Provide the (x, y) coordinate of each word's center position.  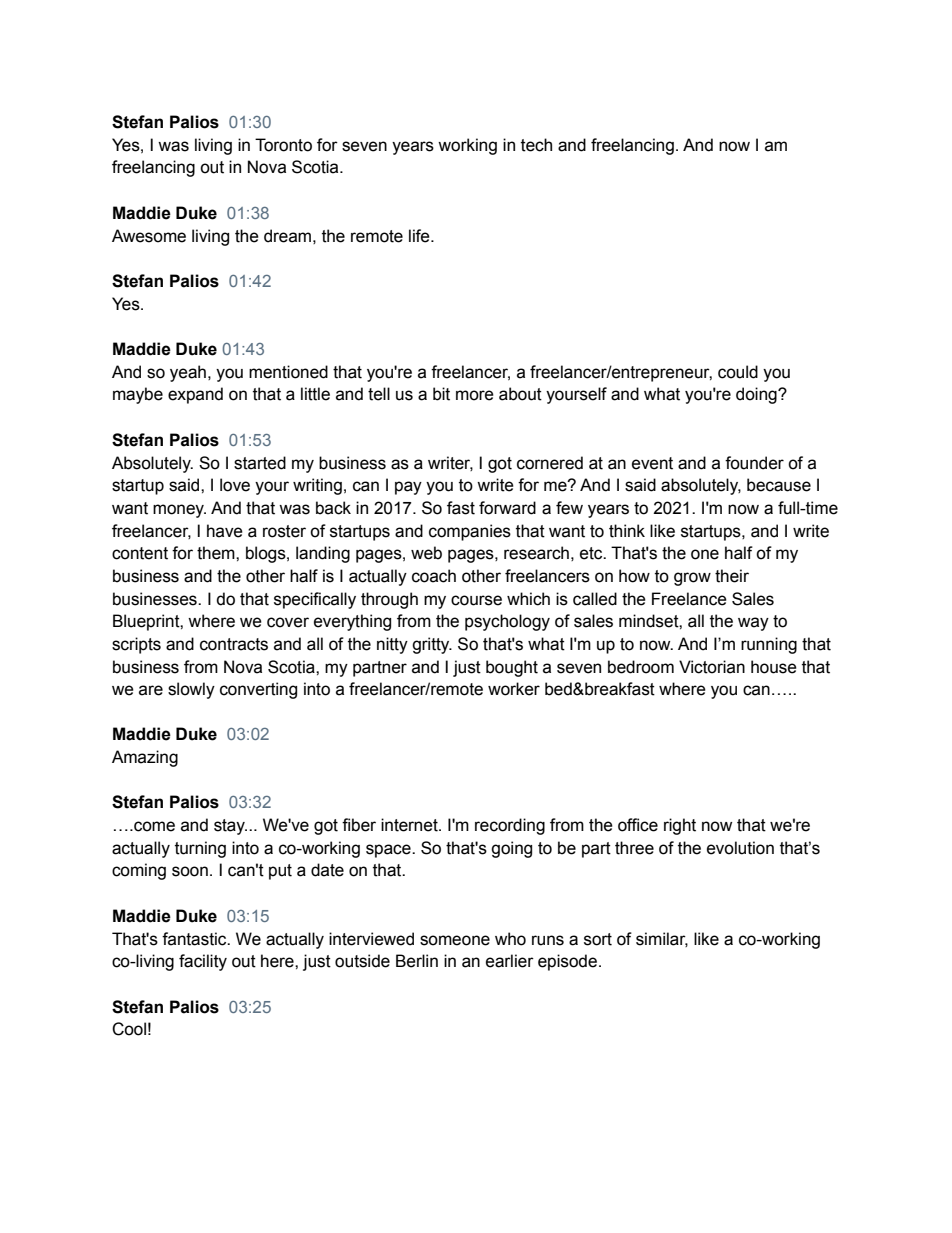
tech (536, 145)
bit (441, 394)
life (420, 236)
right (680, 826)
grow (692, 579)
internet (410, 825)
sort (598, 939)
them (217, 553)
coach (434, 576)
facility (203, 962)
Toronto (283, 145)
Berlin (417, 961)
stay (230, 827)
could (738, 372)
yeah (188, 373)
